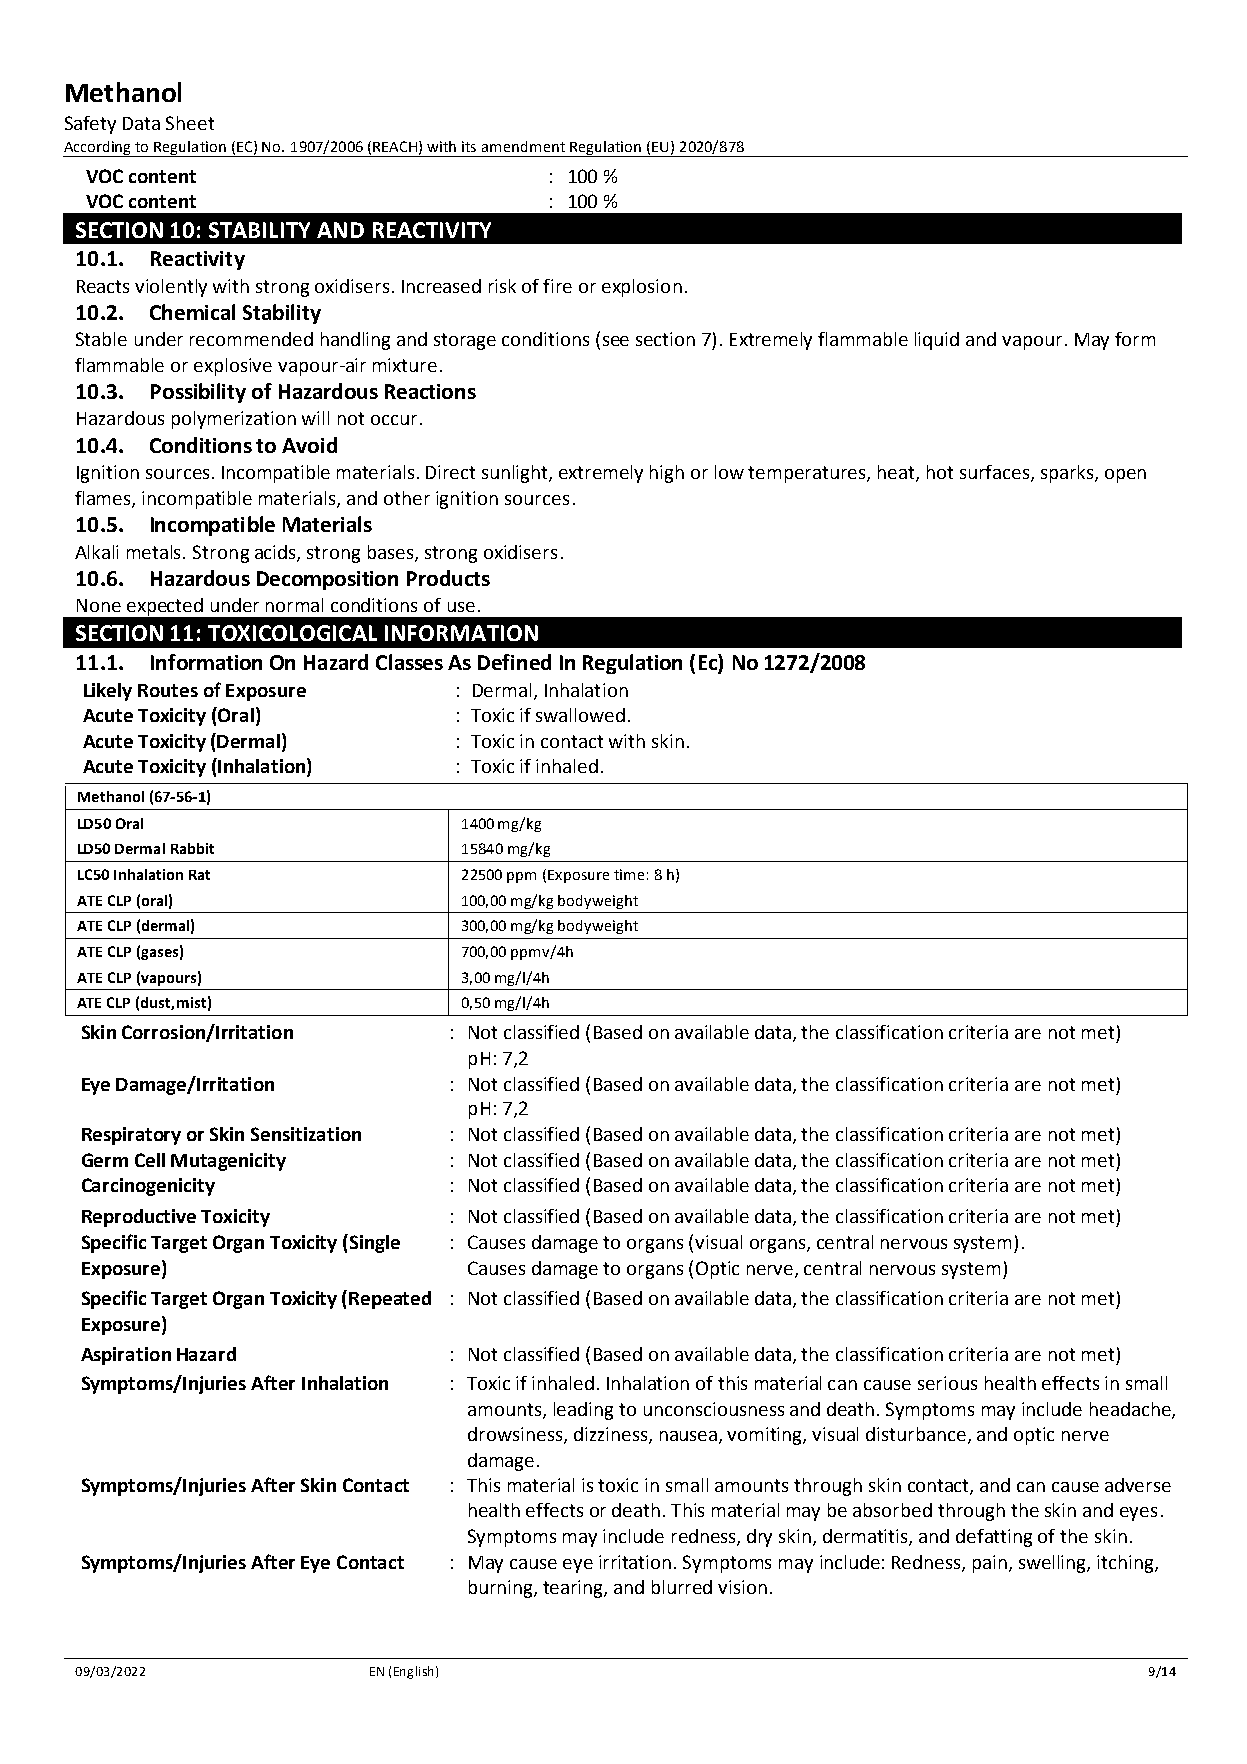 The image size is (1247, 1764). What do you see at coordinates (413, 1672) in the page?
I see `English` at bounding box center [413, 1672].
